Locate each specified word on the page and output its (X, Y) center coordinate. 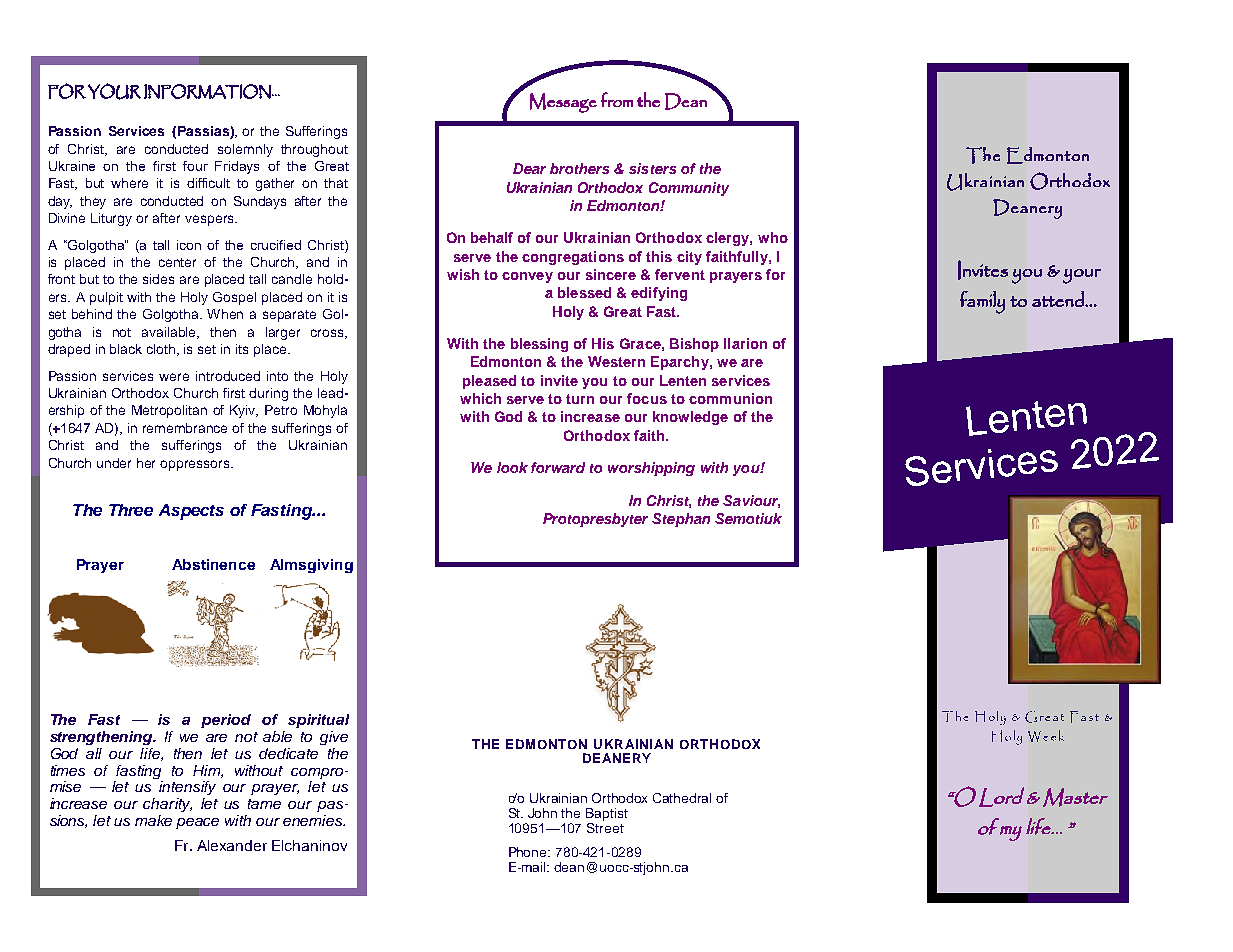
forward (558, 467)
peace (197, 823)
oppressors (196, 465)
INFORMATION (208, 91)
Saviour (751, 501)
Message (563, 103)
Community (689, 189)
